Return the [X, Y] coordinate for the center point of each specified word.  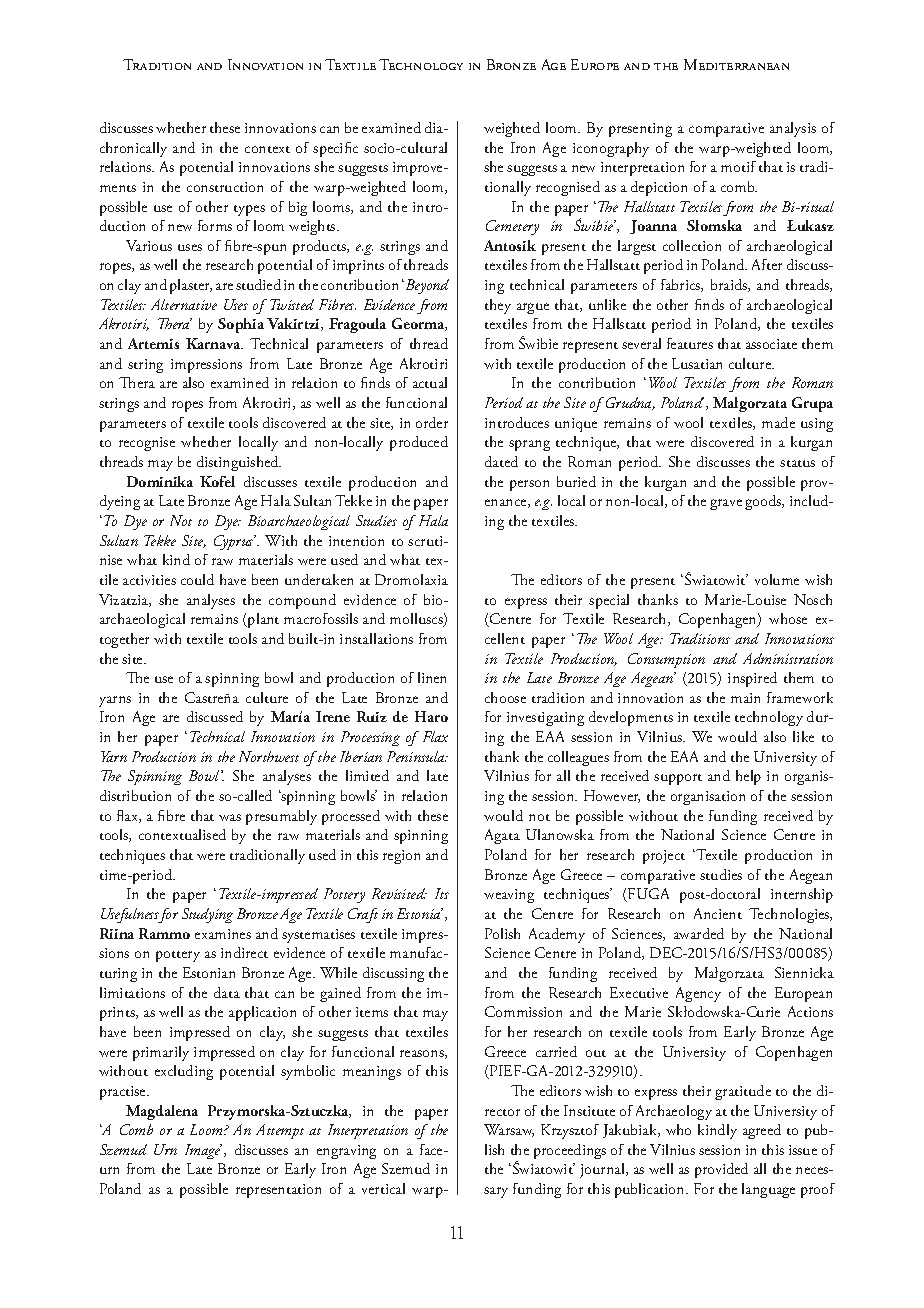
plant [262, 620]
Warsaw [509, 1130]
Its [442, 893]
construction [225, 187]
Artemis [153, 343]
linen [432, 677]
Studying [207, 915]
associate [771, 344]
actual [430, 382]
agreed [762, 1131]
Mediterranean [736, 64]
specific [335, 149]
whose [788, 618]
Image [203, 1151]
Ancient [718, 913]
